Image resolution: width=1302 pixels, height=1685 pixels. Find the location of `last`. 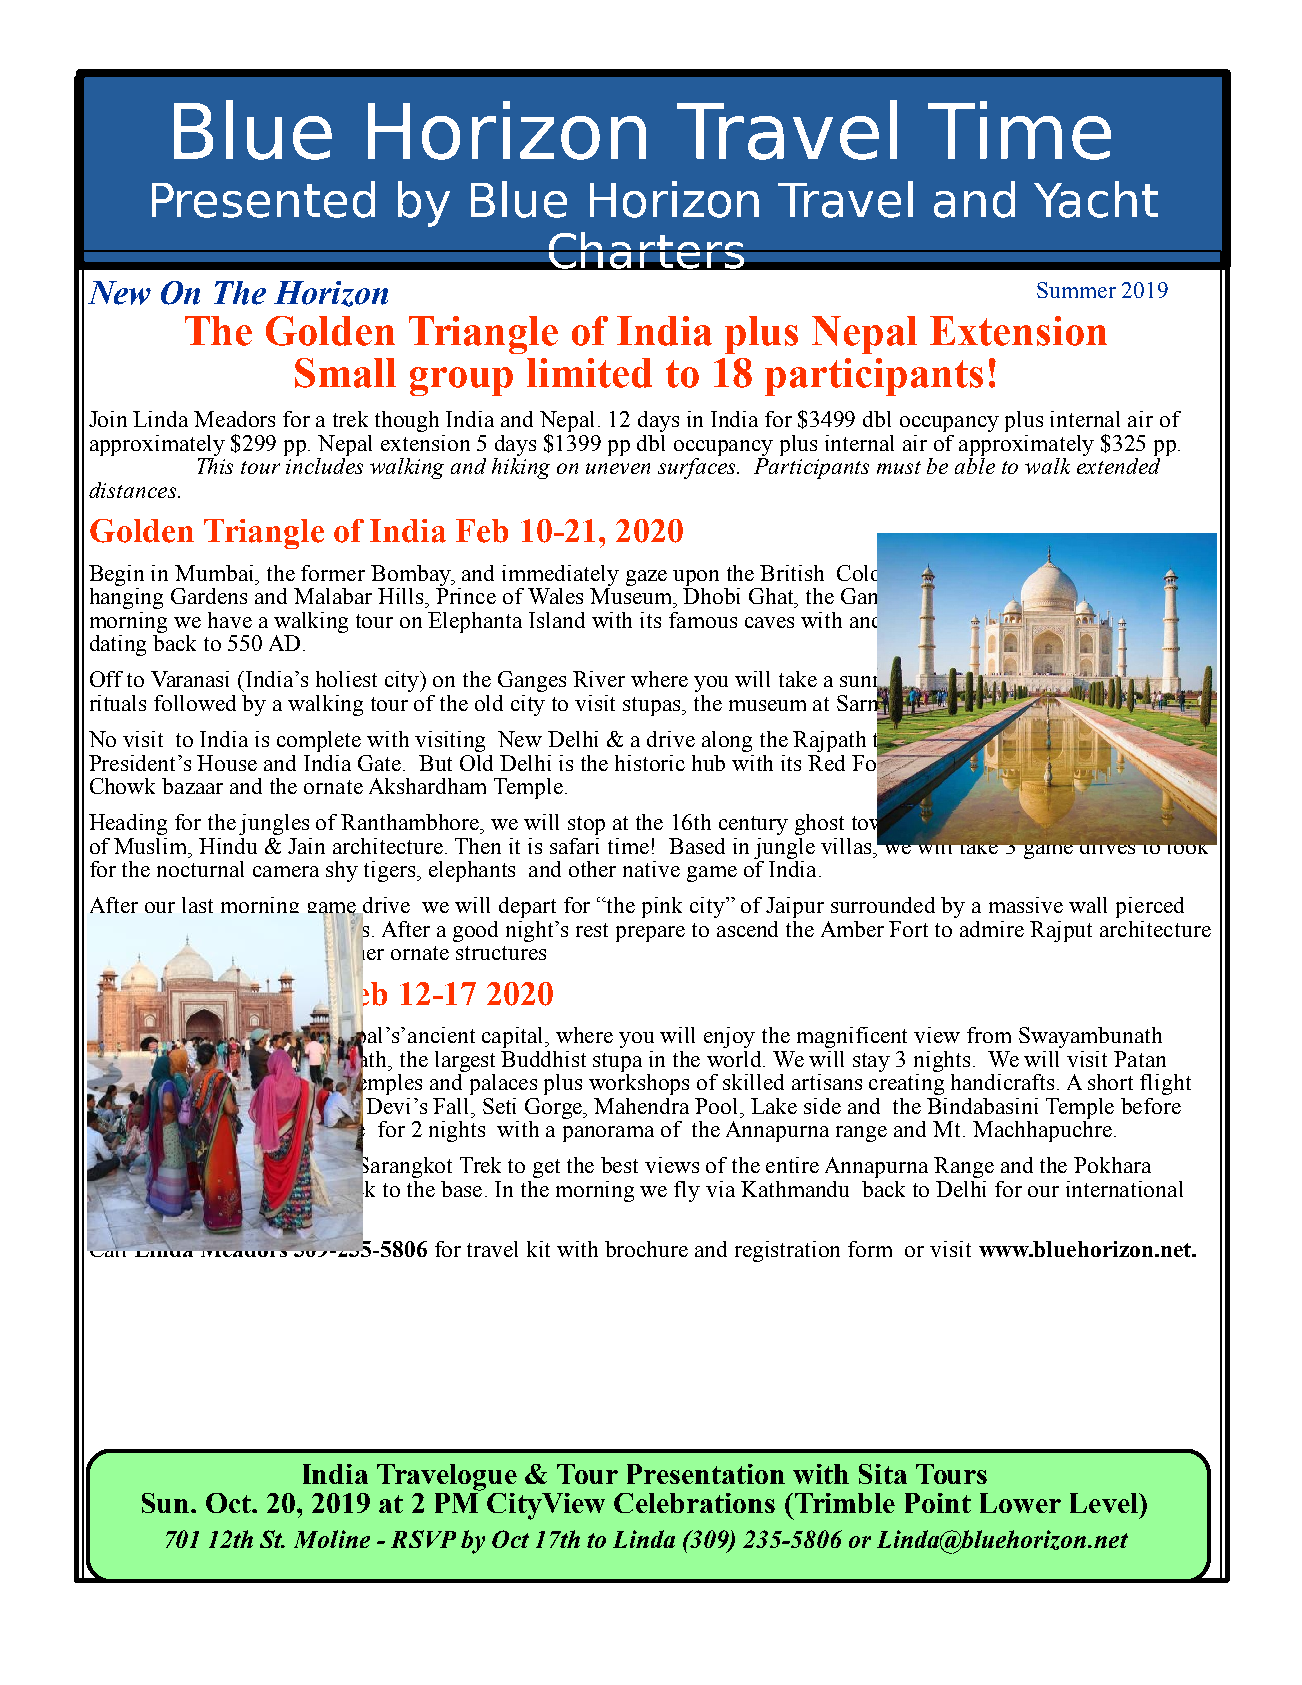

last is located at coordinates (197, 905).
